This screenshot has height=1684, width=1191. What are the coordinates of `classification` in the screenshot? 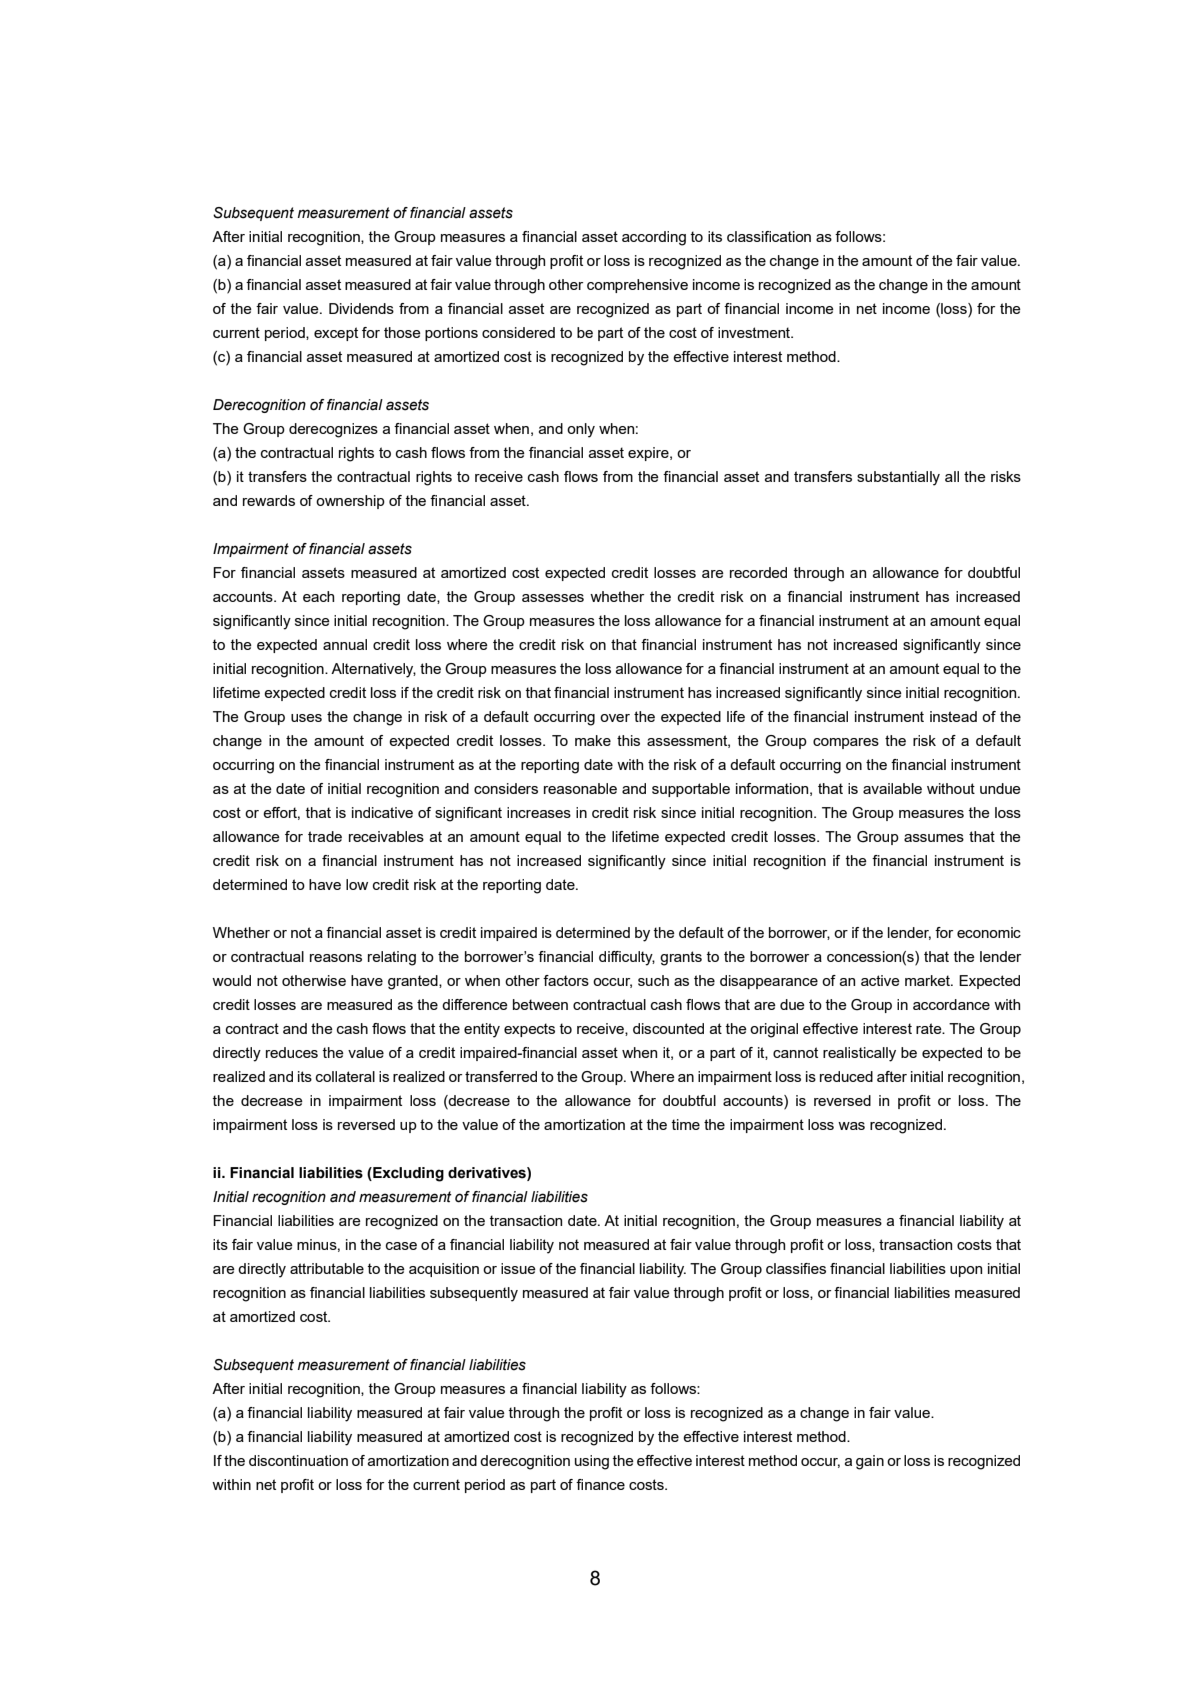 It's located at (769, 236).
